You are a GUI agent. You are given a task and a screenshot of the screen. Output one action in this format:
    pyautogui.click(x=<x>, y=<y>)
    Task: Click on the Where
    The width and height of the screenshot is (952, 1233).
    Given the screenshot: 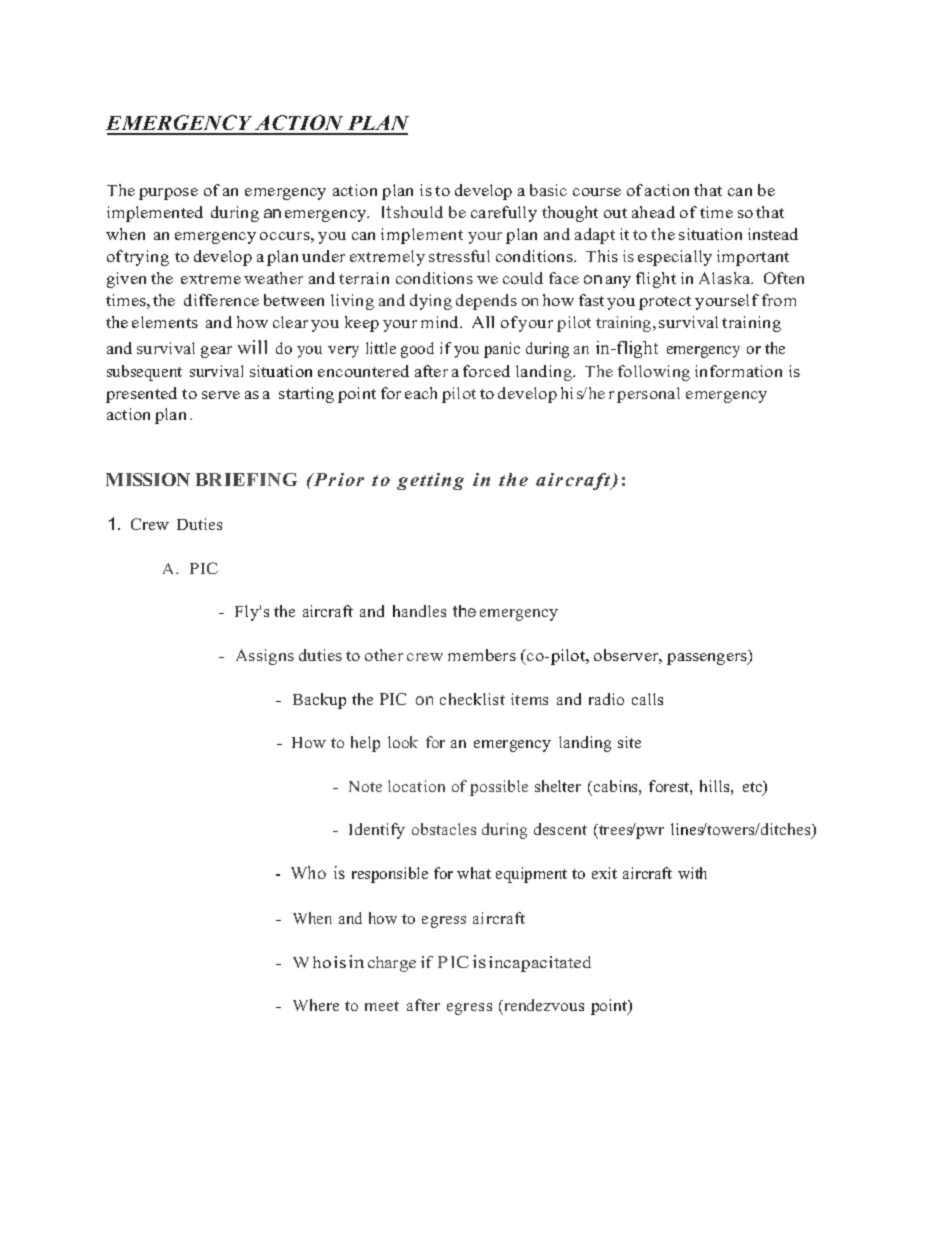 What is the action you would take?
    pyautogui.click(x=316, y=1005)
